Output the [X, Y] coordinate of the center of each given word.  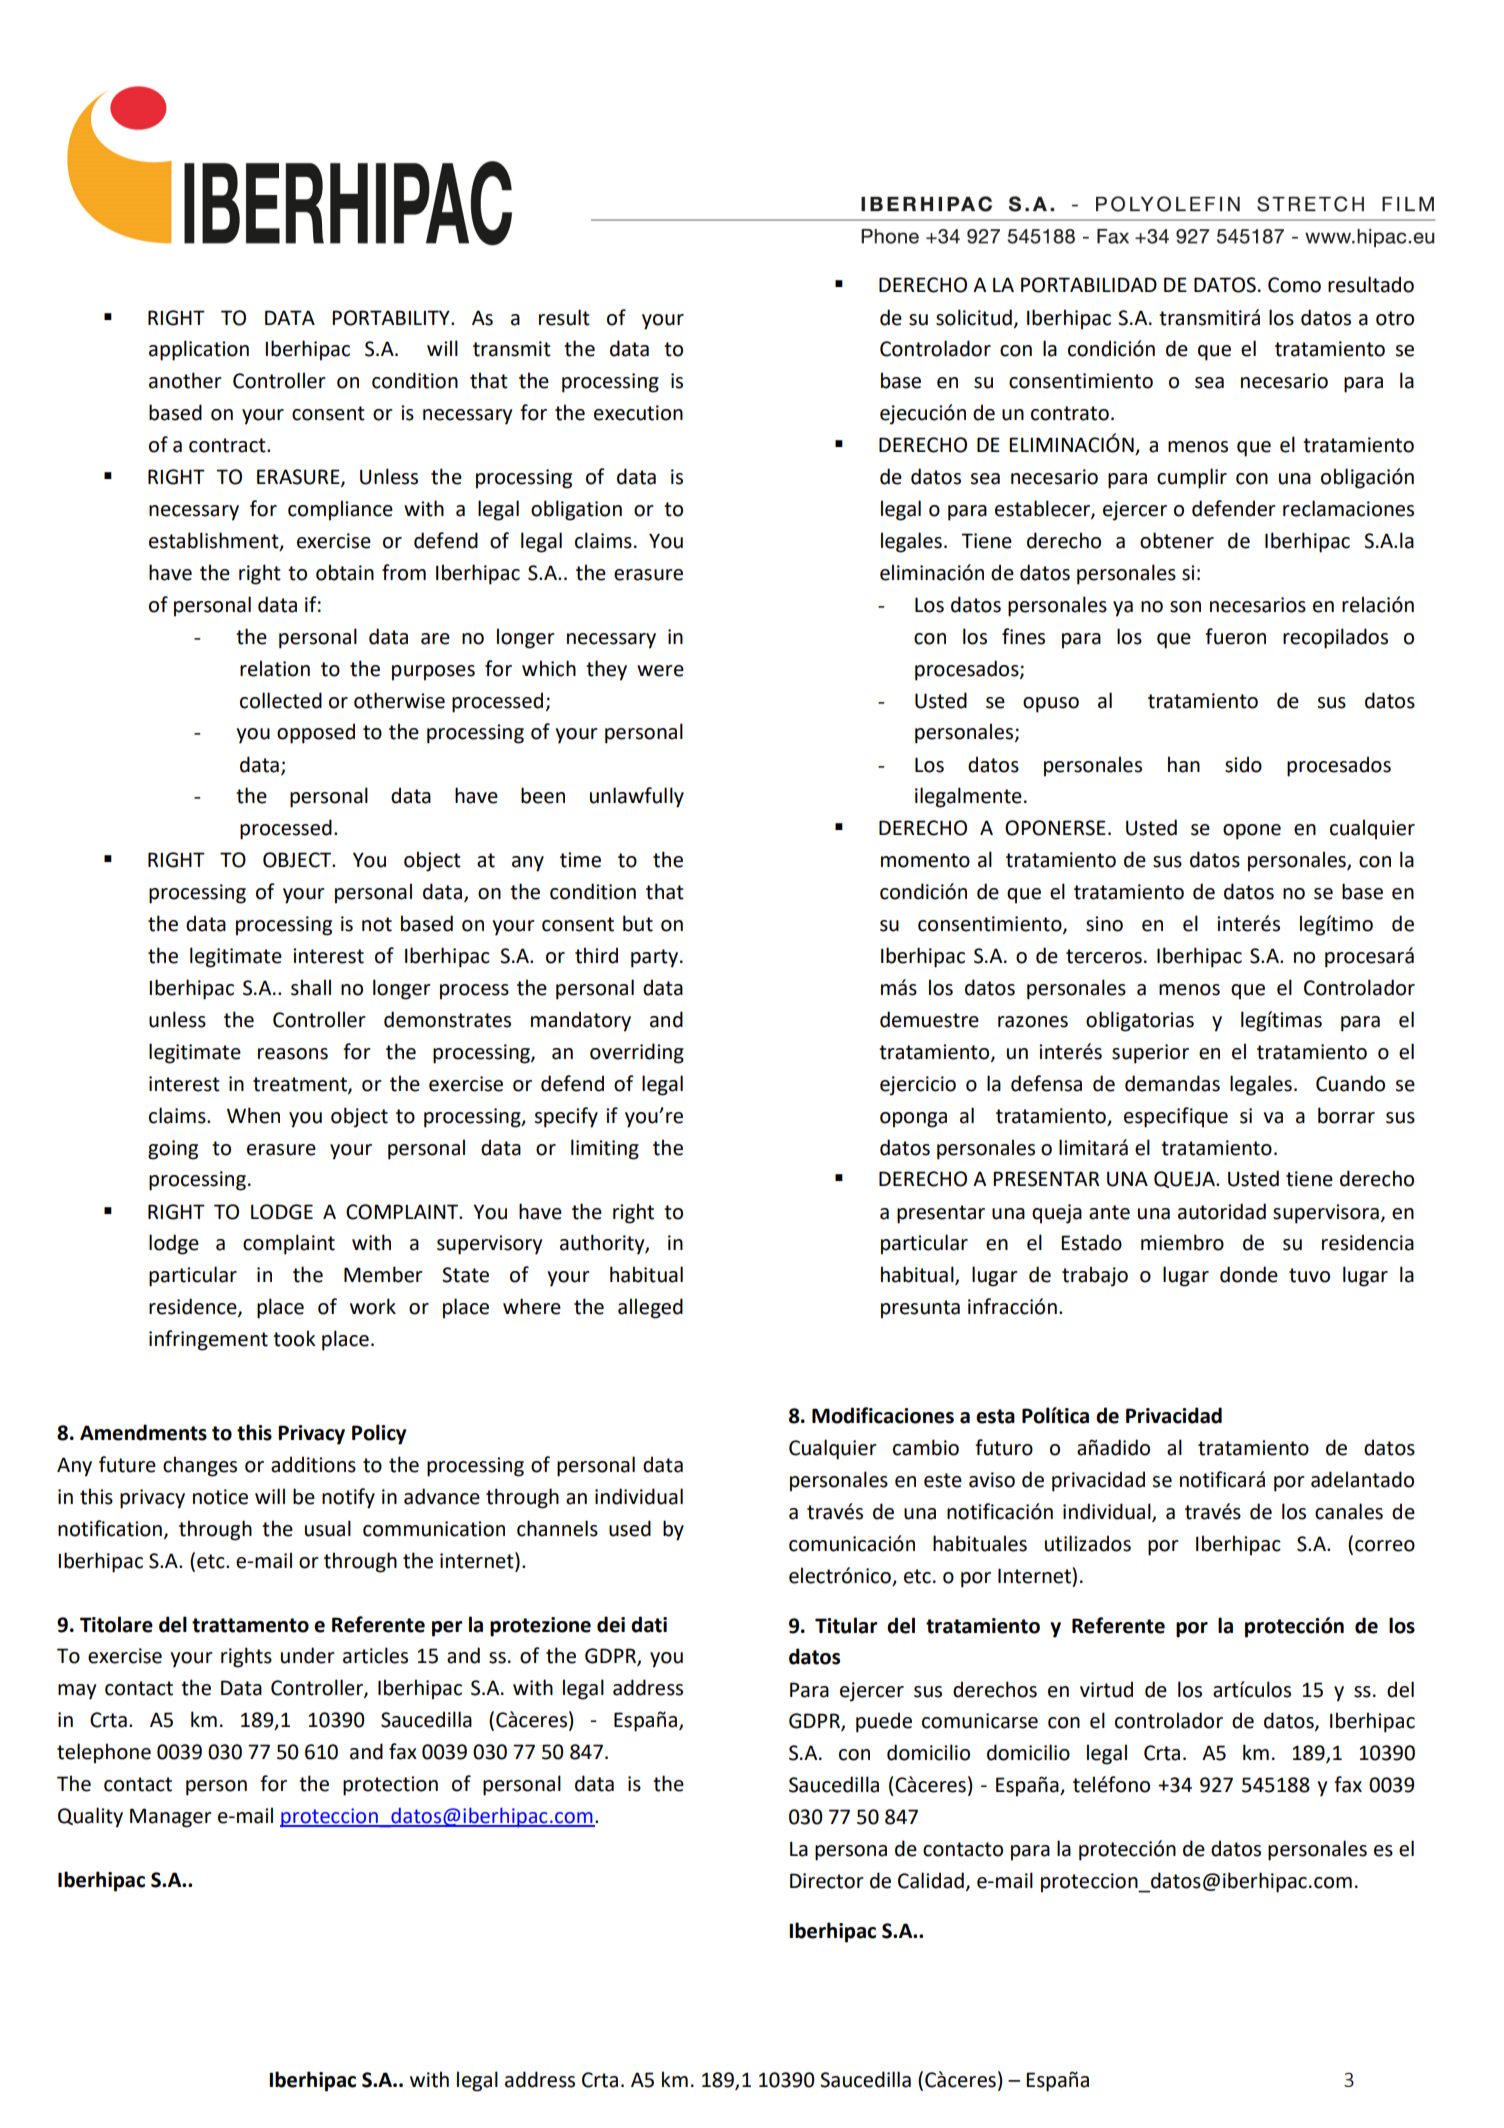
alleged [650, 1308]
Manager [171, 1818]
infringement [208, 1340]
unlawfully [637, 797]
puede [884, 1722]
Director [827, 1881]
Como [1294, 285]
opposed [316, 733]
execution [638, 413]
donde [1249, 1274]
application [199, 350]
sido [1243, 764]
